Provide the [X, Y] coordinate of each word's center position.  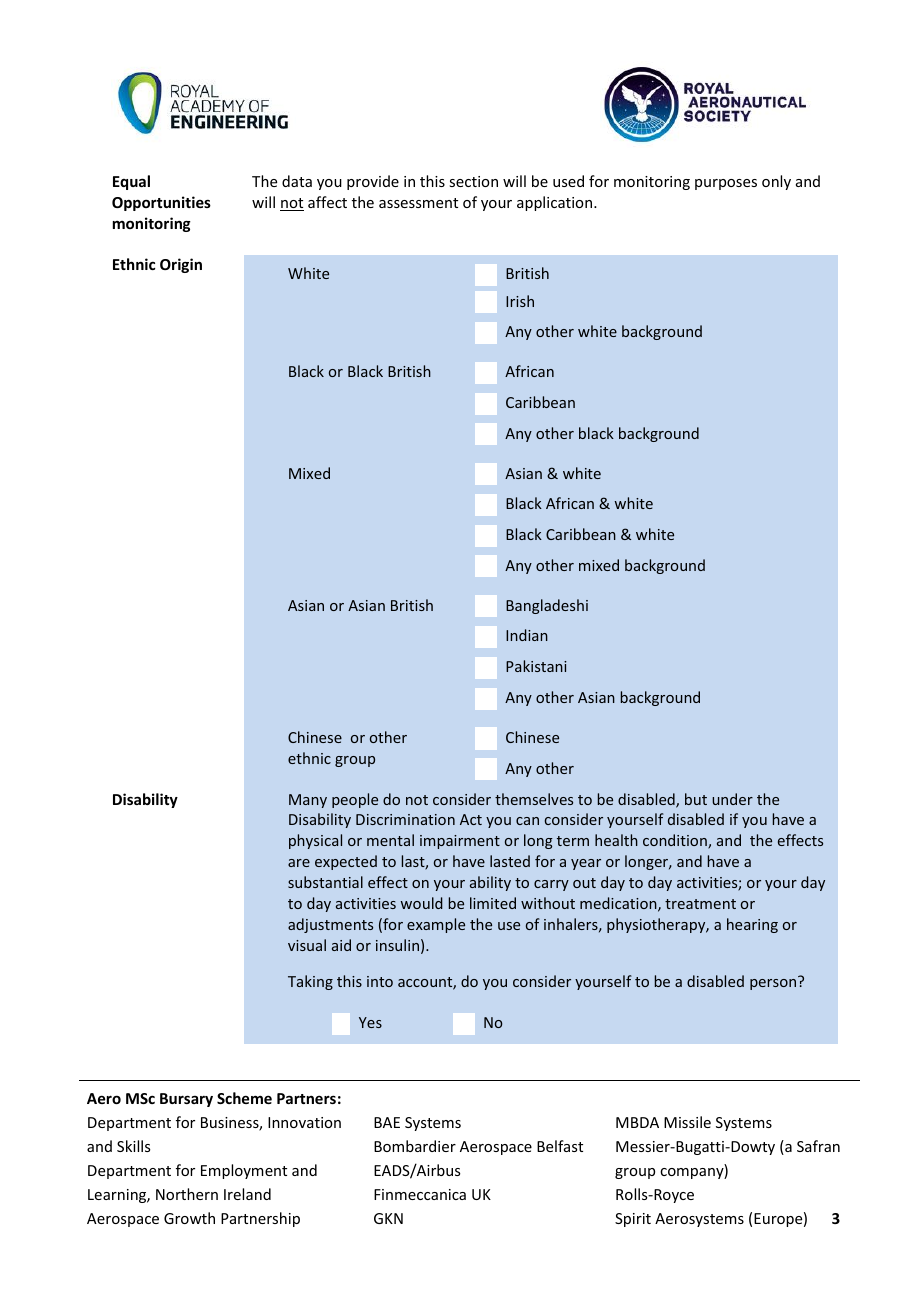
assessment [418, 203]
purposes [726, 184]
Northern [187, 1194]
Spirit [633, 1220]
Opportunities [161, 203]
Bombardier [415, 1146]
